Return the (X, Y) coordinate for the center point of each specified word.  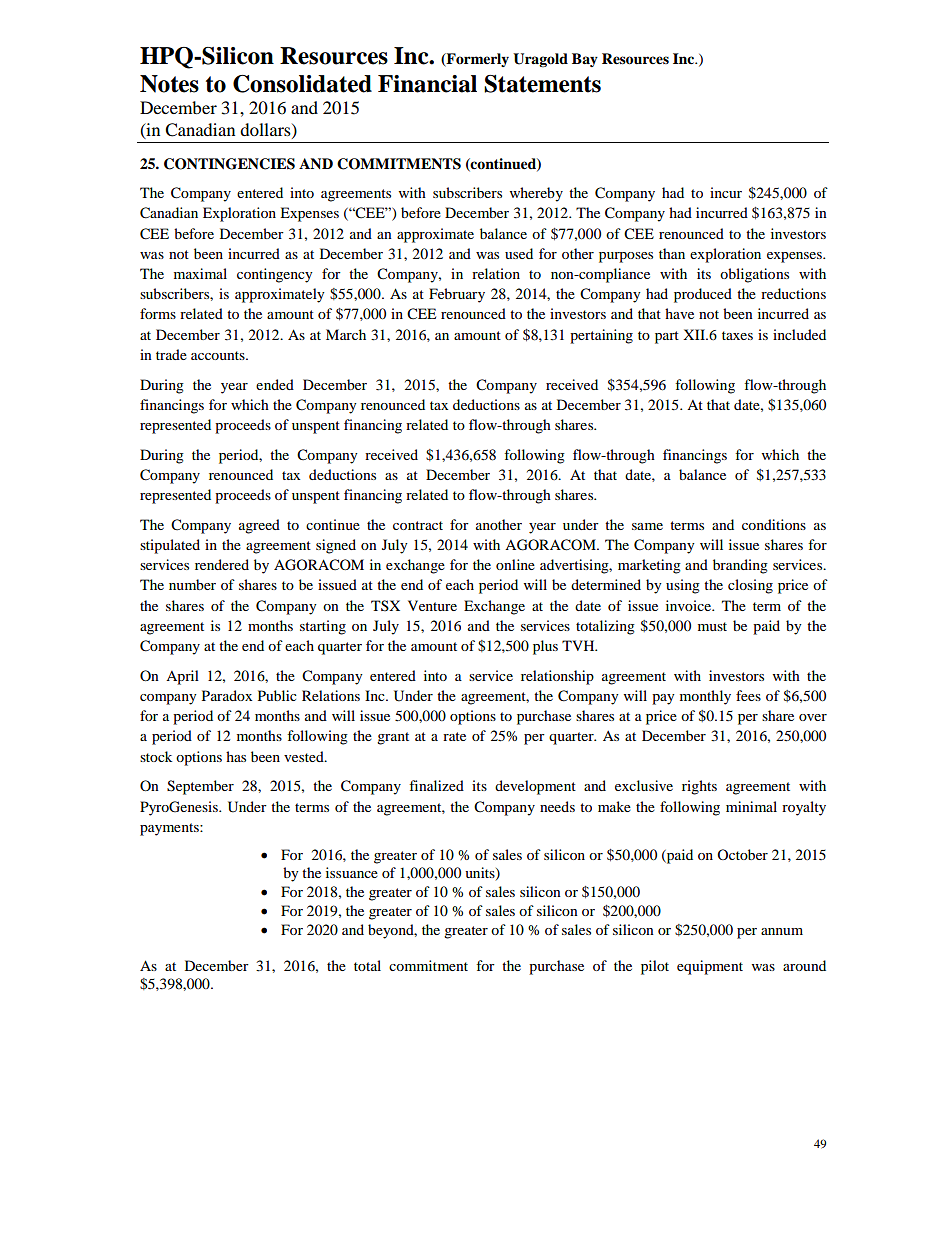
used (519, 253)
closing (750, 586)
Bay (585, 60)
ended (275, 384)
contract (418, 525)
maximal (200, 273)
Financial (427, 84)
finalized (436, 785)
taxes (737, 335)
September (200, 787)
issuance (352, 872)
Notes (169, 84)
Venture (432, 605)
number (192, 584)
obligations (754, 275)
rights (699, 787)
